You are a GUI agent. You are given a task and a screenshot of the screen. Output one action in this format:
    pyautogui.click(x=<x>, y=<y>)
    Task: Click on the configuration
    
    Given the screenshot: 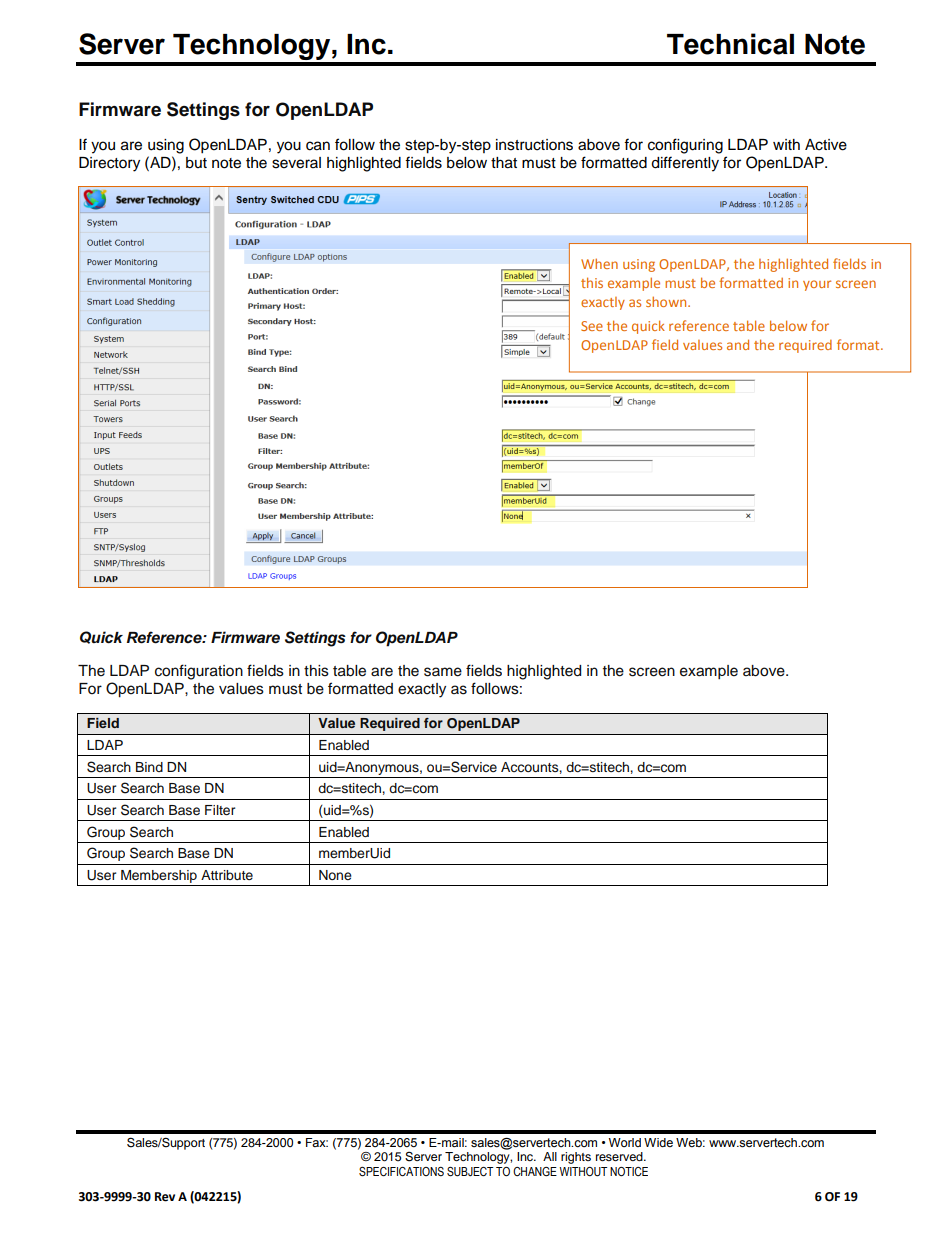 What is the action you would take?
    pyautogui.click(x=199, y=672)
